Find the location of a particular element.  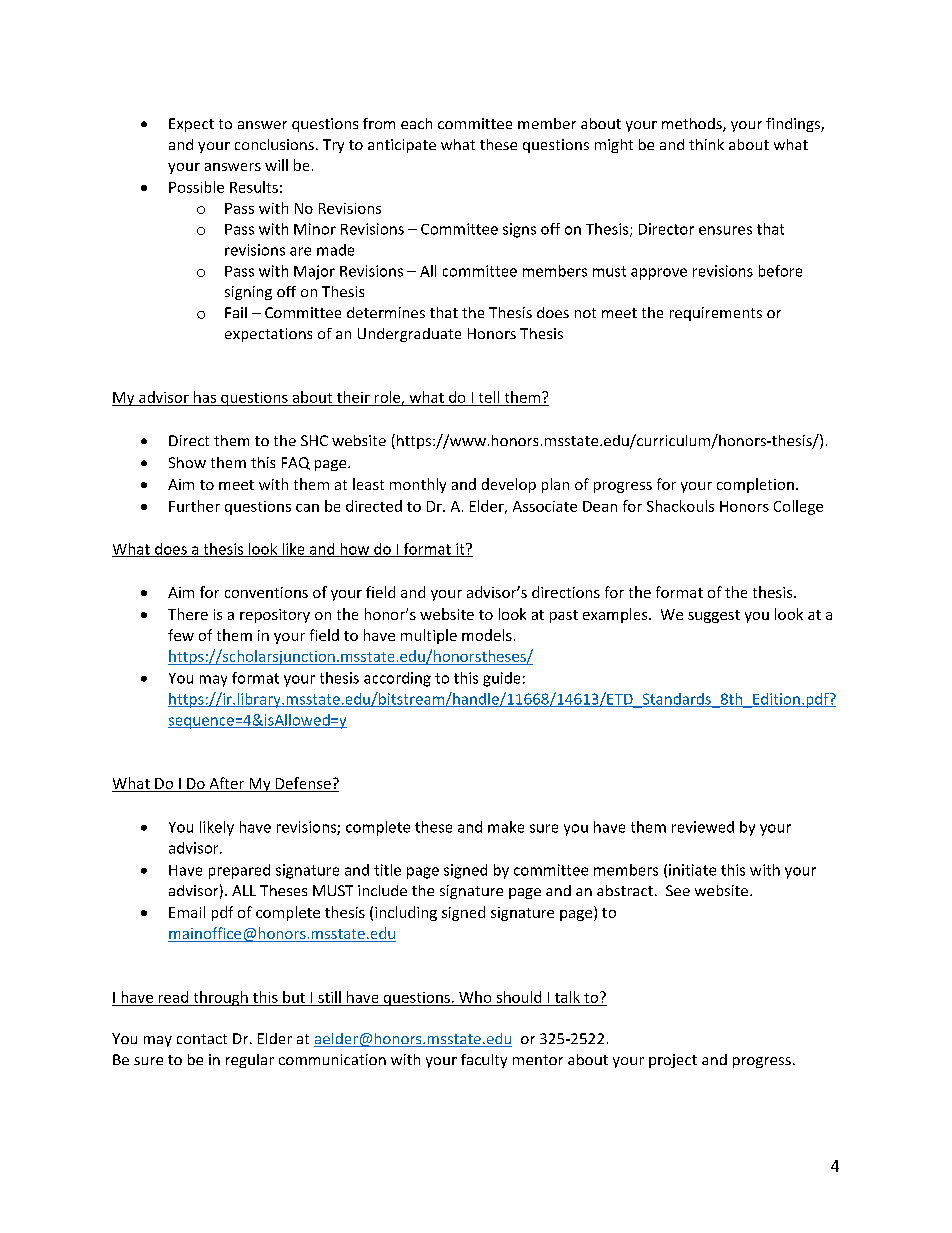

conclusions is located at coordinates (274, 144).
